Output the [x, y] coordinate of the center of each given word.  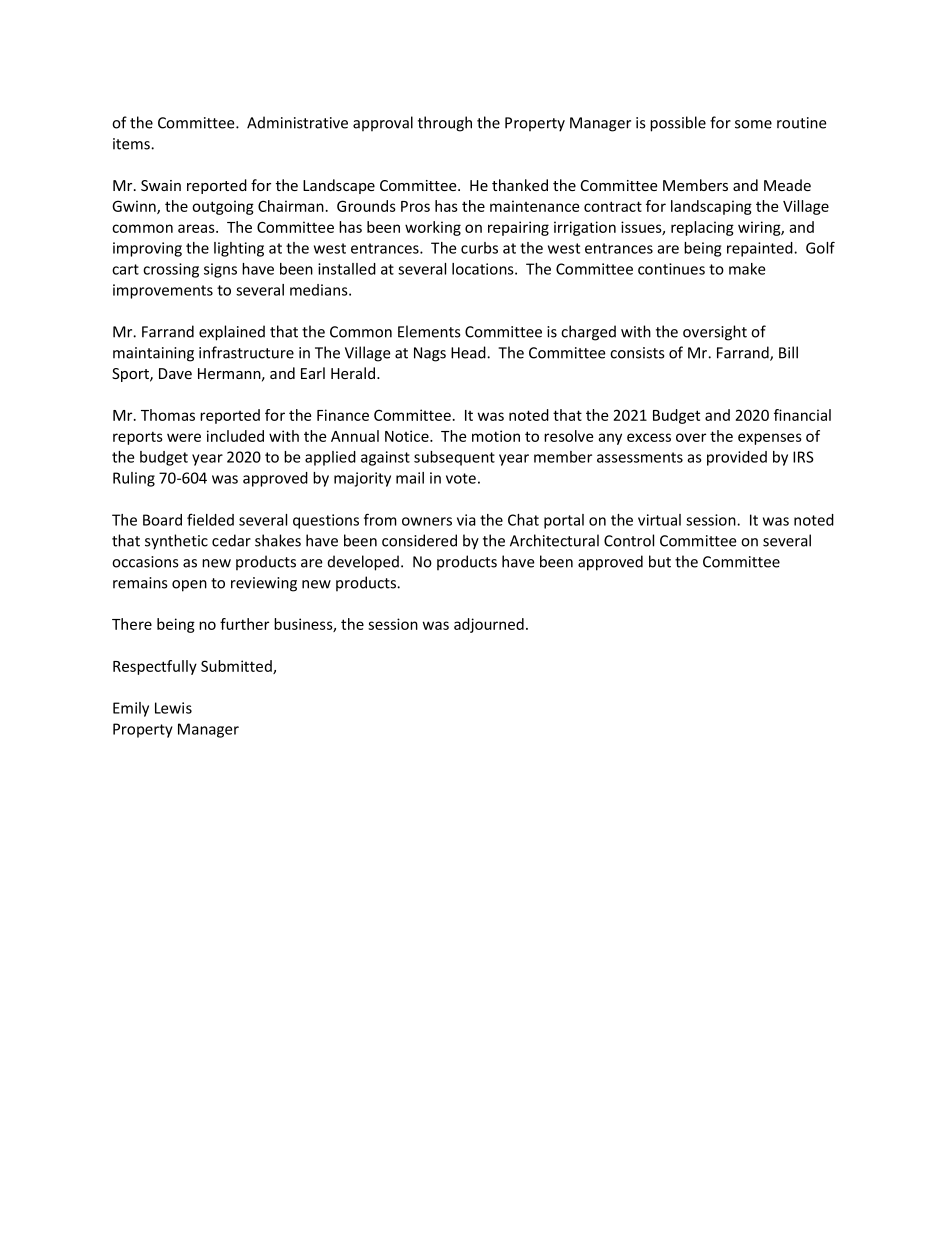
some [753, 124]
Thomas [168, 415]
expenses [770, 439]
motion [496, 436]
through [445, 124]
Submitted [237, 667]
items [132, 144]
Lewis [173, 708]
